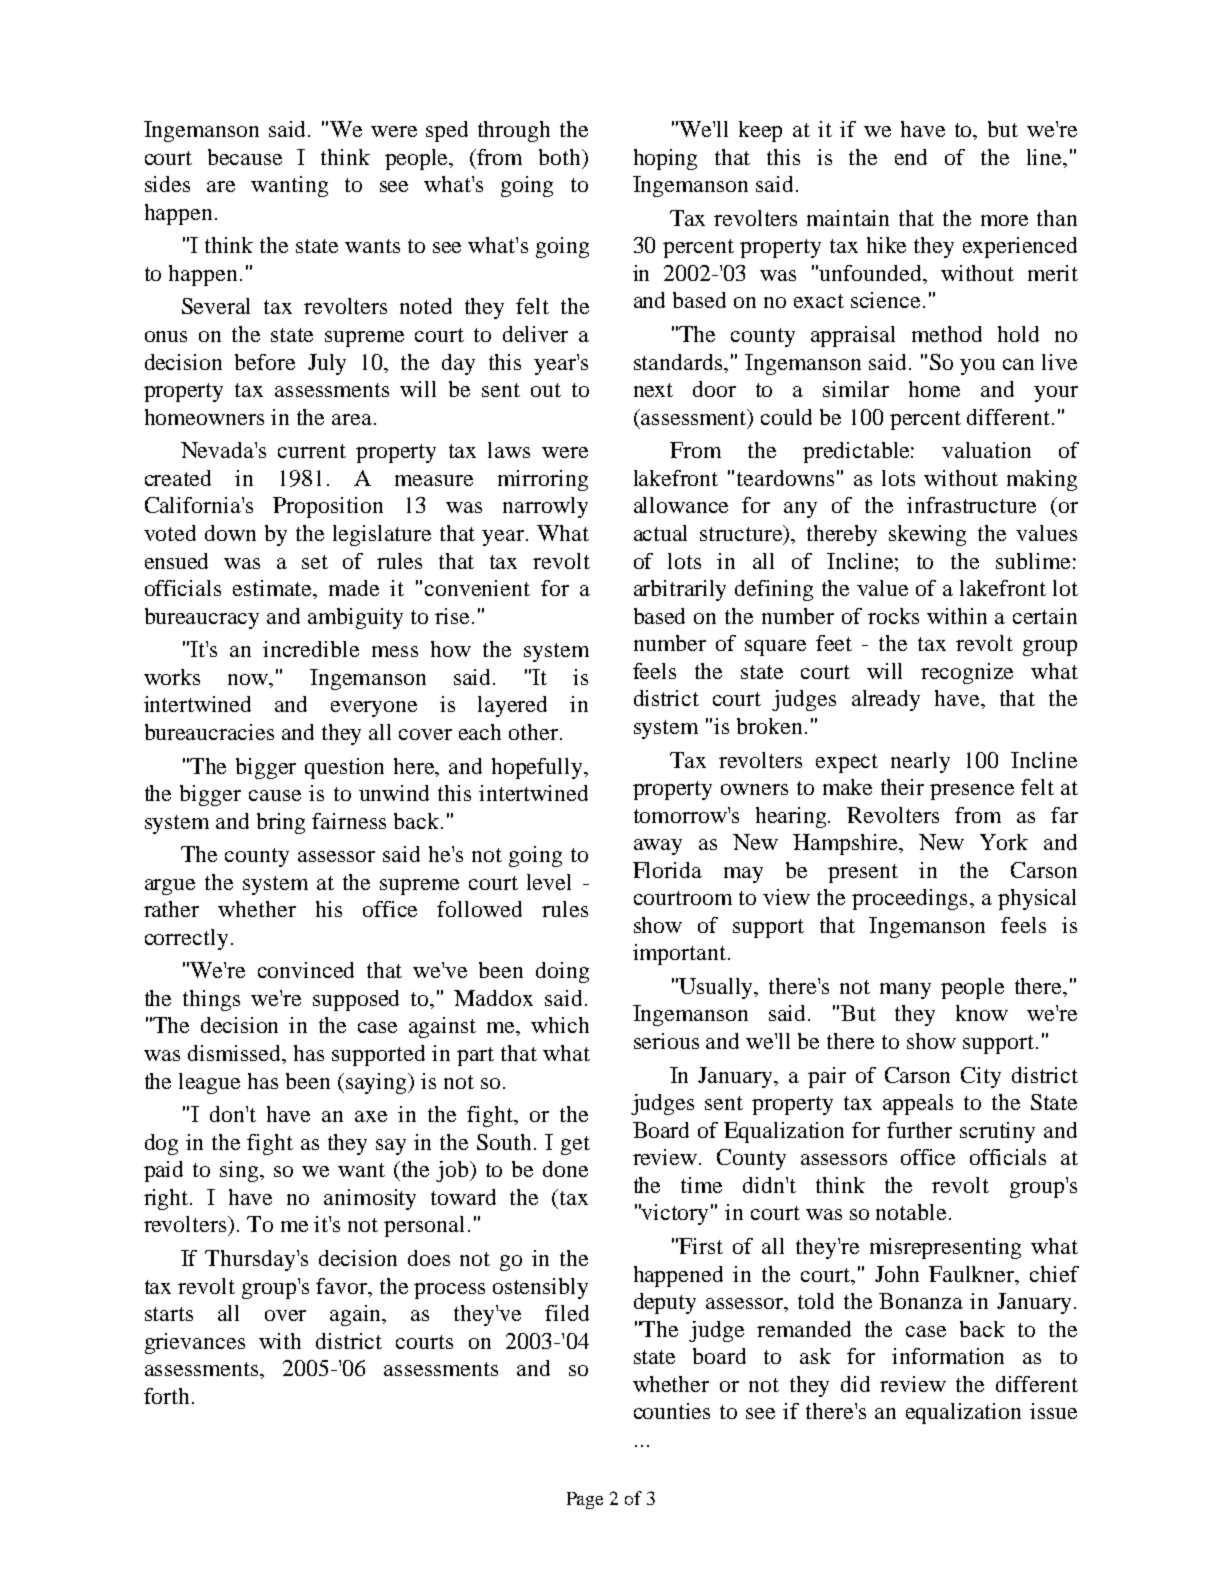  I want to click on bring, so click(281, 823).
